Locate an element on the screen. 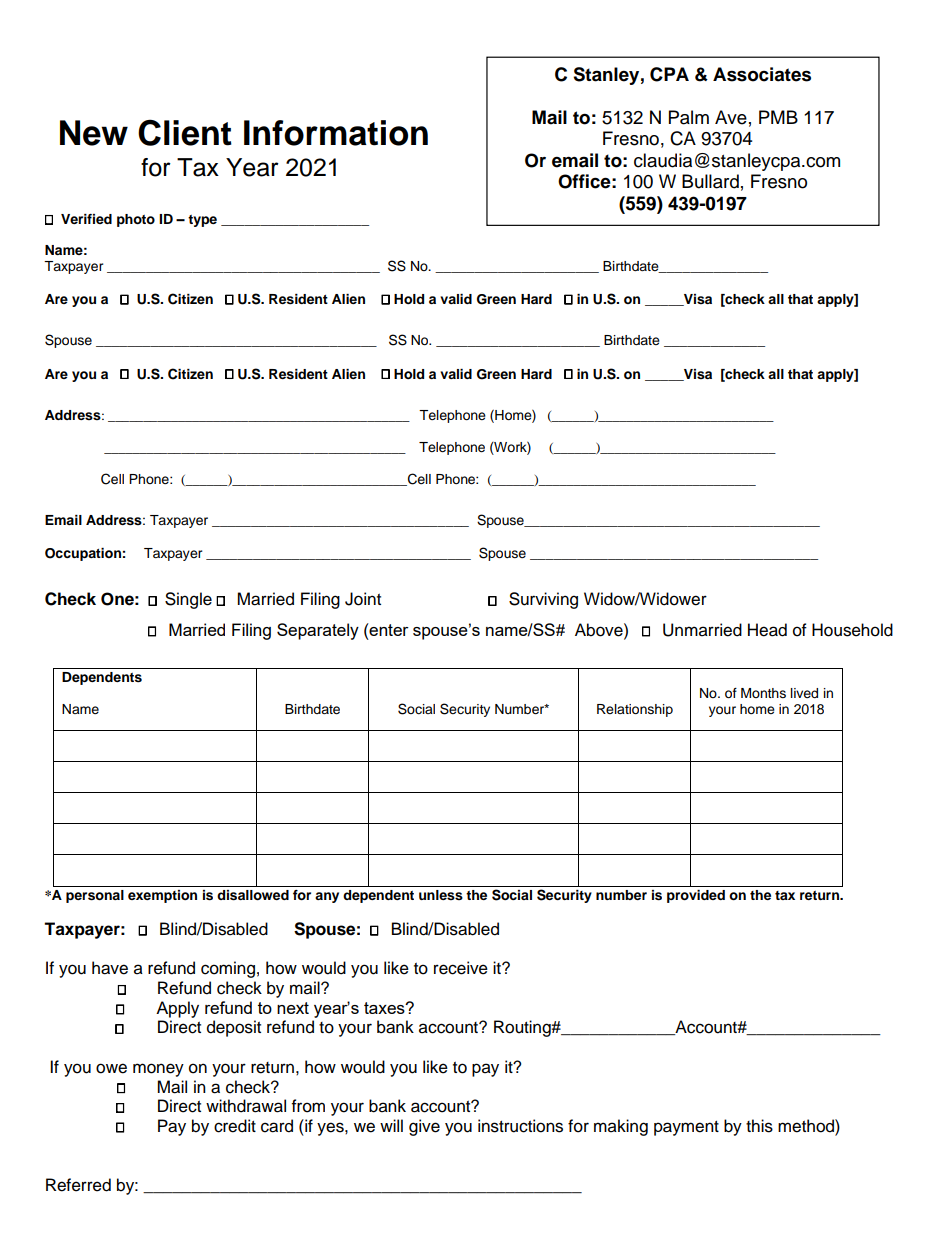  Bullard is located at coordinates (710, 181).
